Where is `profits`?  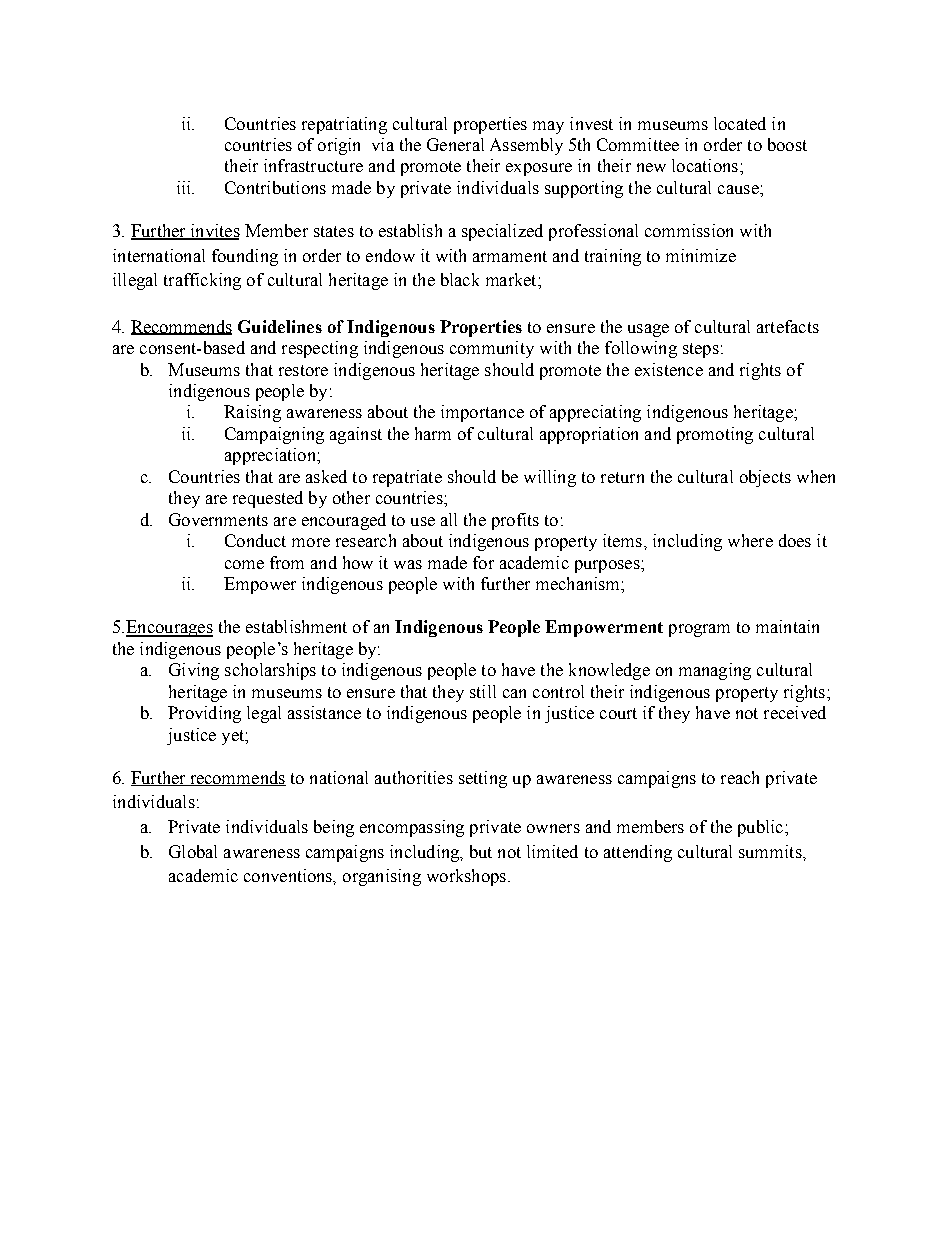 profits is located at coordinates (515, 521).
